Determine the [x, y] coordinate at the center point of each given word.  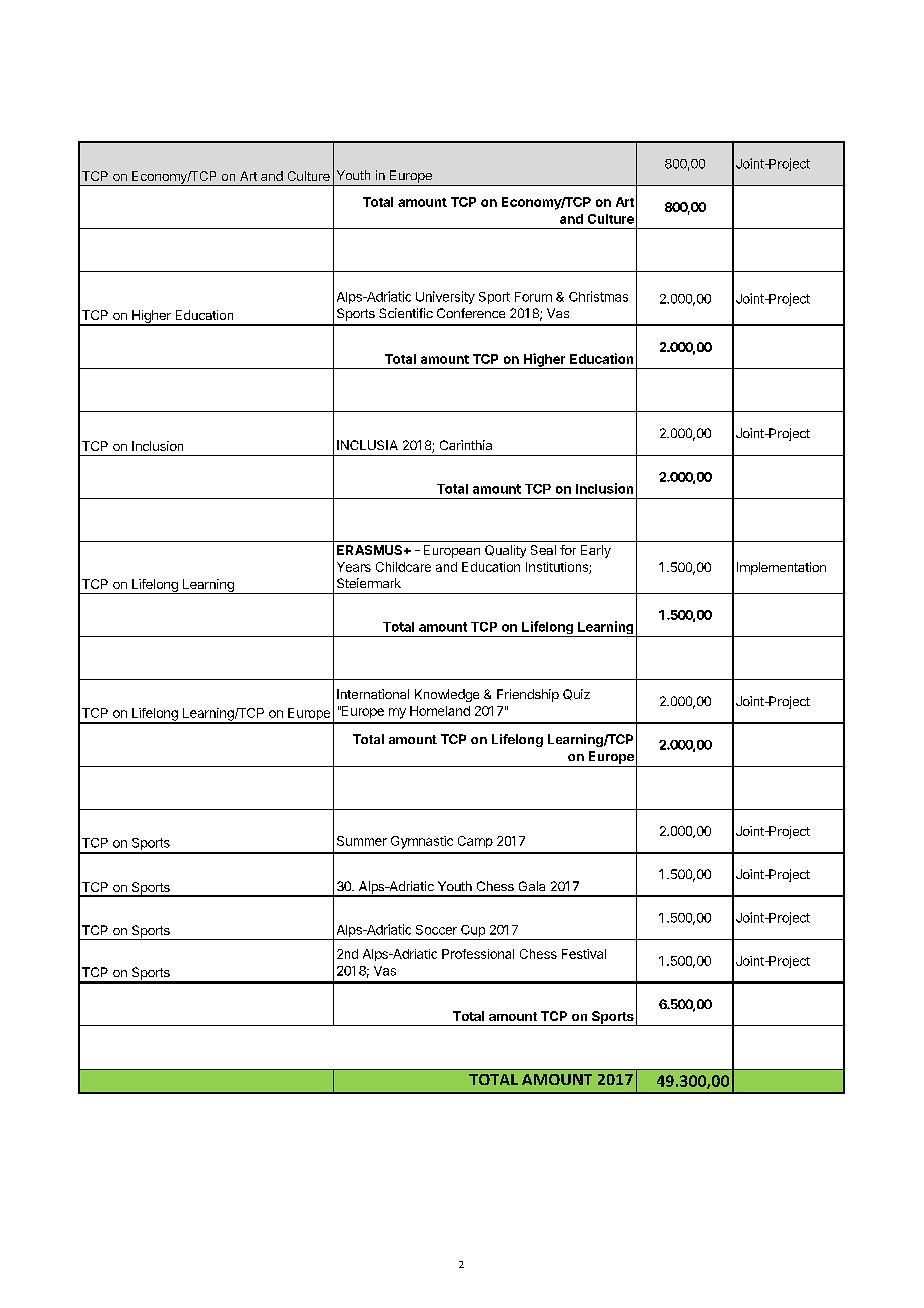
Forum [533, 297]
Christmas [598, 296]
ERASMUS [371, 550]
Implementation [781, 568]
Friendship [528, 695]
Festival [584, 954]
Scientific [406, 313]
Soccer [436, 930]
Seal [543, 550]
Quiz [576, 694]
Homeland [440, 711]
